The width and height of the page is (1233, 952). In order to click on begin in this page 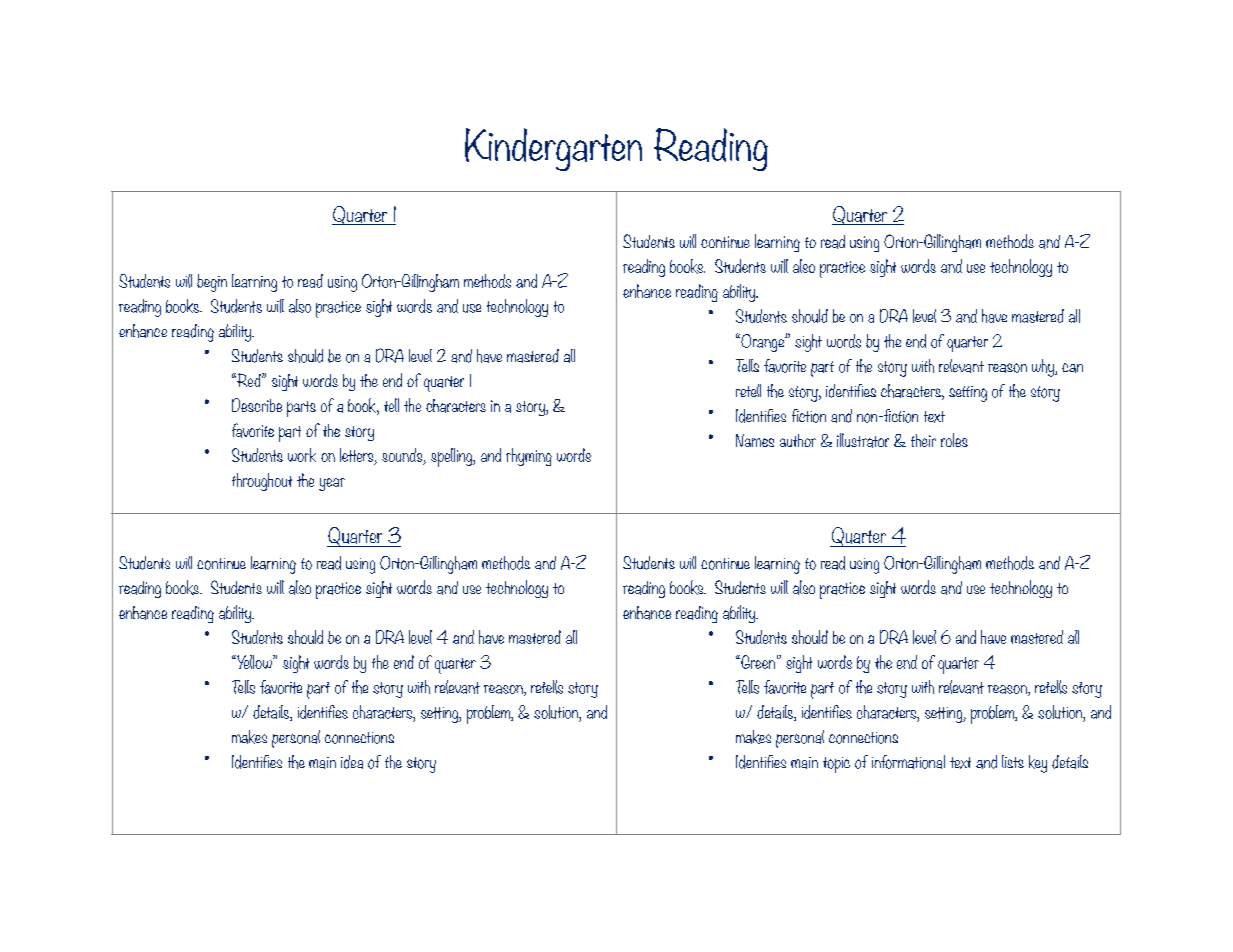, I will do `click(212, 283)`.
